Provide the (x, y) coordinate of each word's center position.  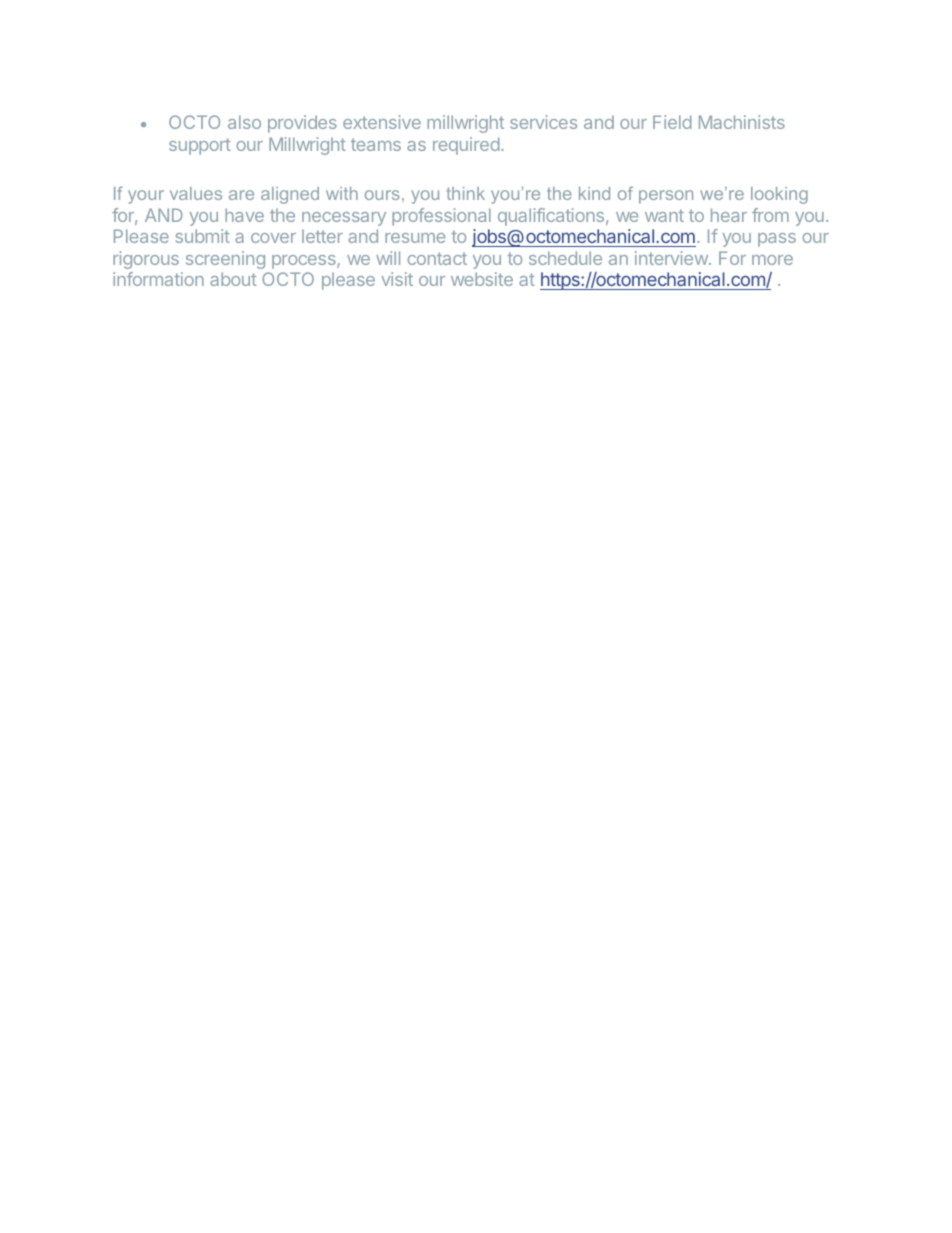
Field (672, 122)
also (244, 122)
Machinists (742, 122)
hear (729, 215)
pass (777, 240)
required (466, 146)
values (196, 193)
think (466, 193)
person (666, 197)
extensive (382, 122)
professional (441, 217)
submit (203, 236)
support (200, 146)
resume (415, 238)
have (244, 215)
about (233, 279)
